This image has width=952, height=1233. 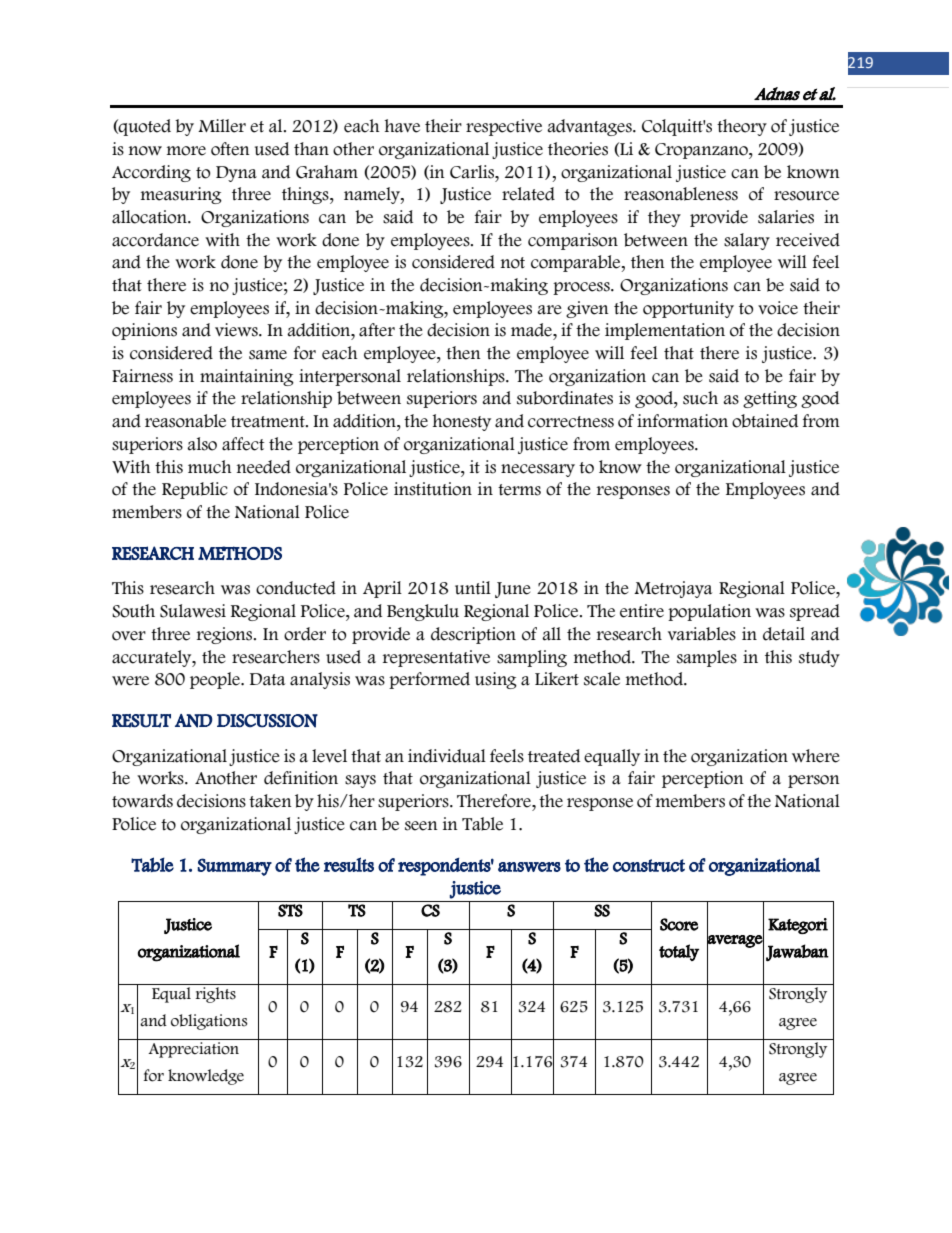 I want to click on population, so click(x=709, y=612).
